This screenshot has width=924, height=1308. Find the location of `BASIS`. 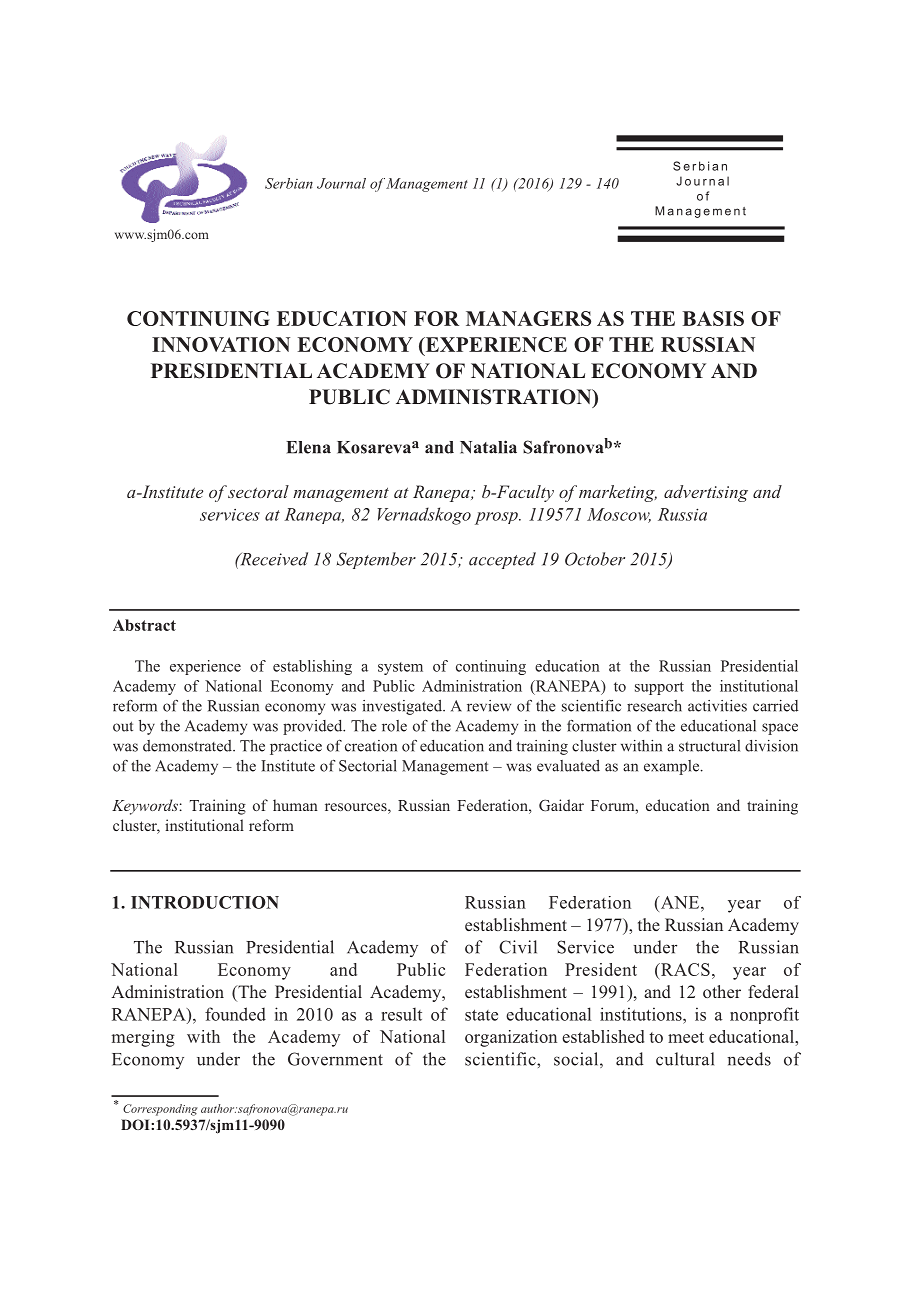

BASIS is located at coordinates (713, 318).
